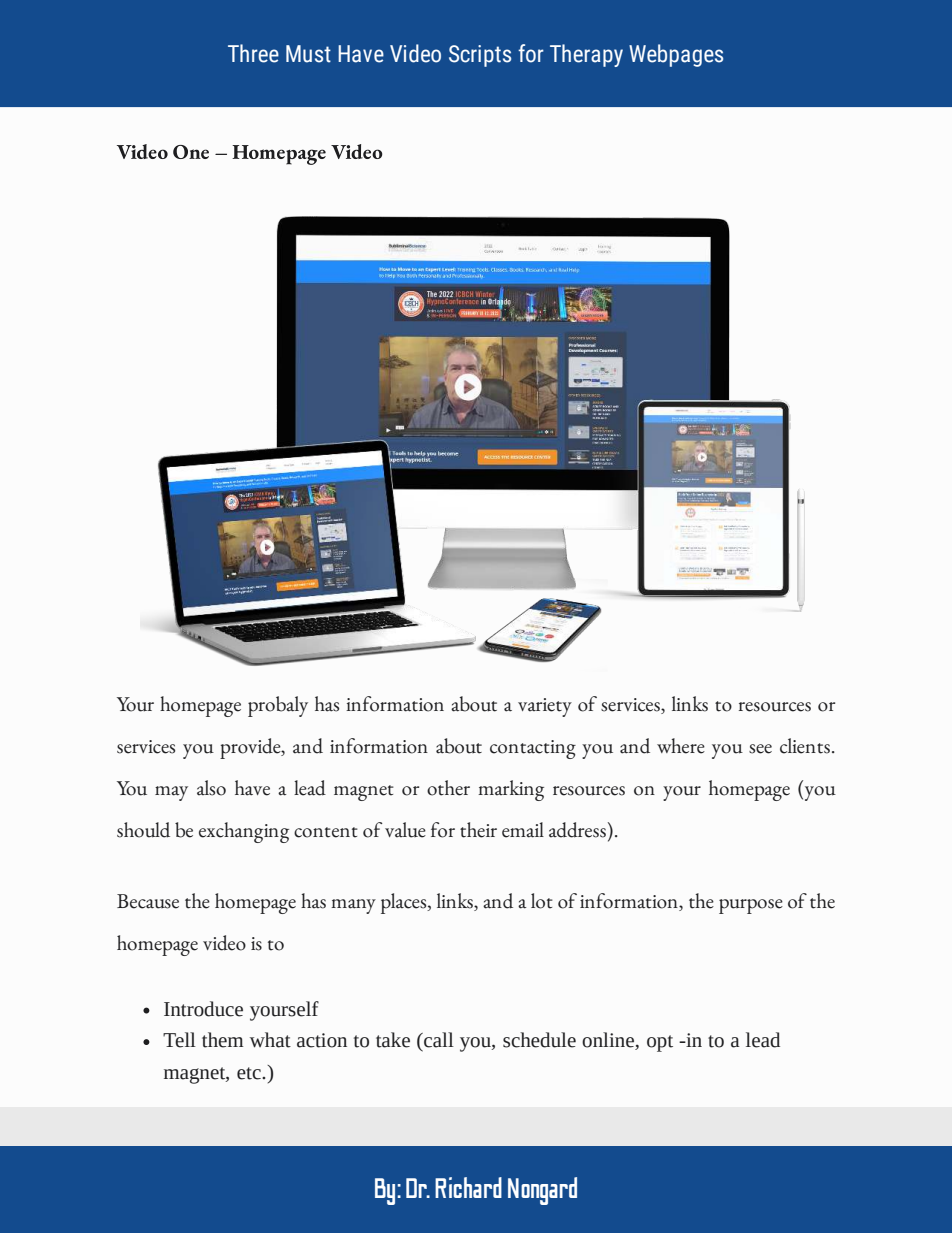 The width and height of the screenshot is (952, 1233). Describe the element at coordinates (676, 55) in the screenshot. I see `Webpages` at that location.
